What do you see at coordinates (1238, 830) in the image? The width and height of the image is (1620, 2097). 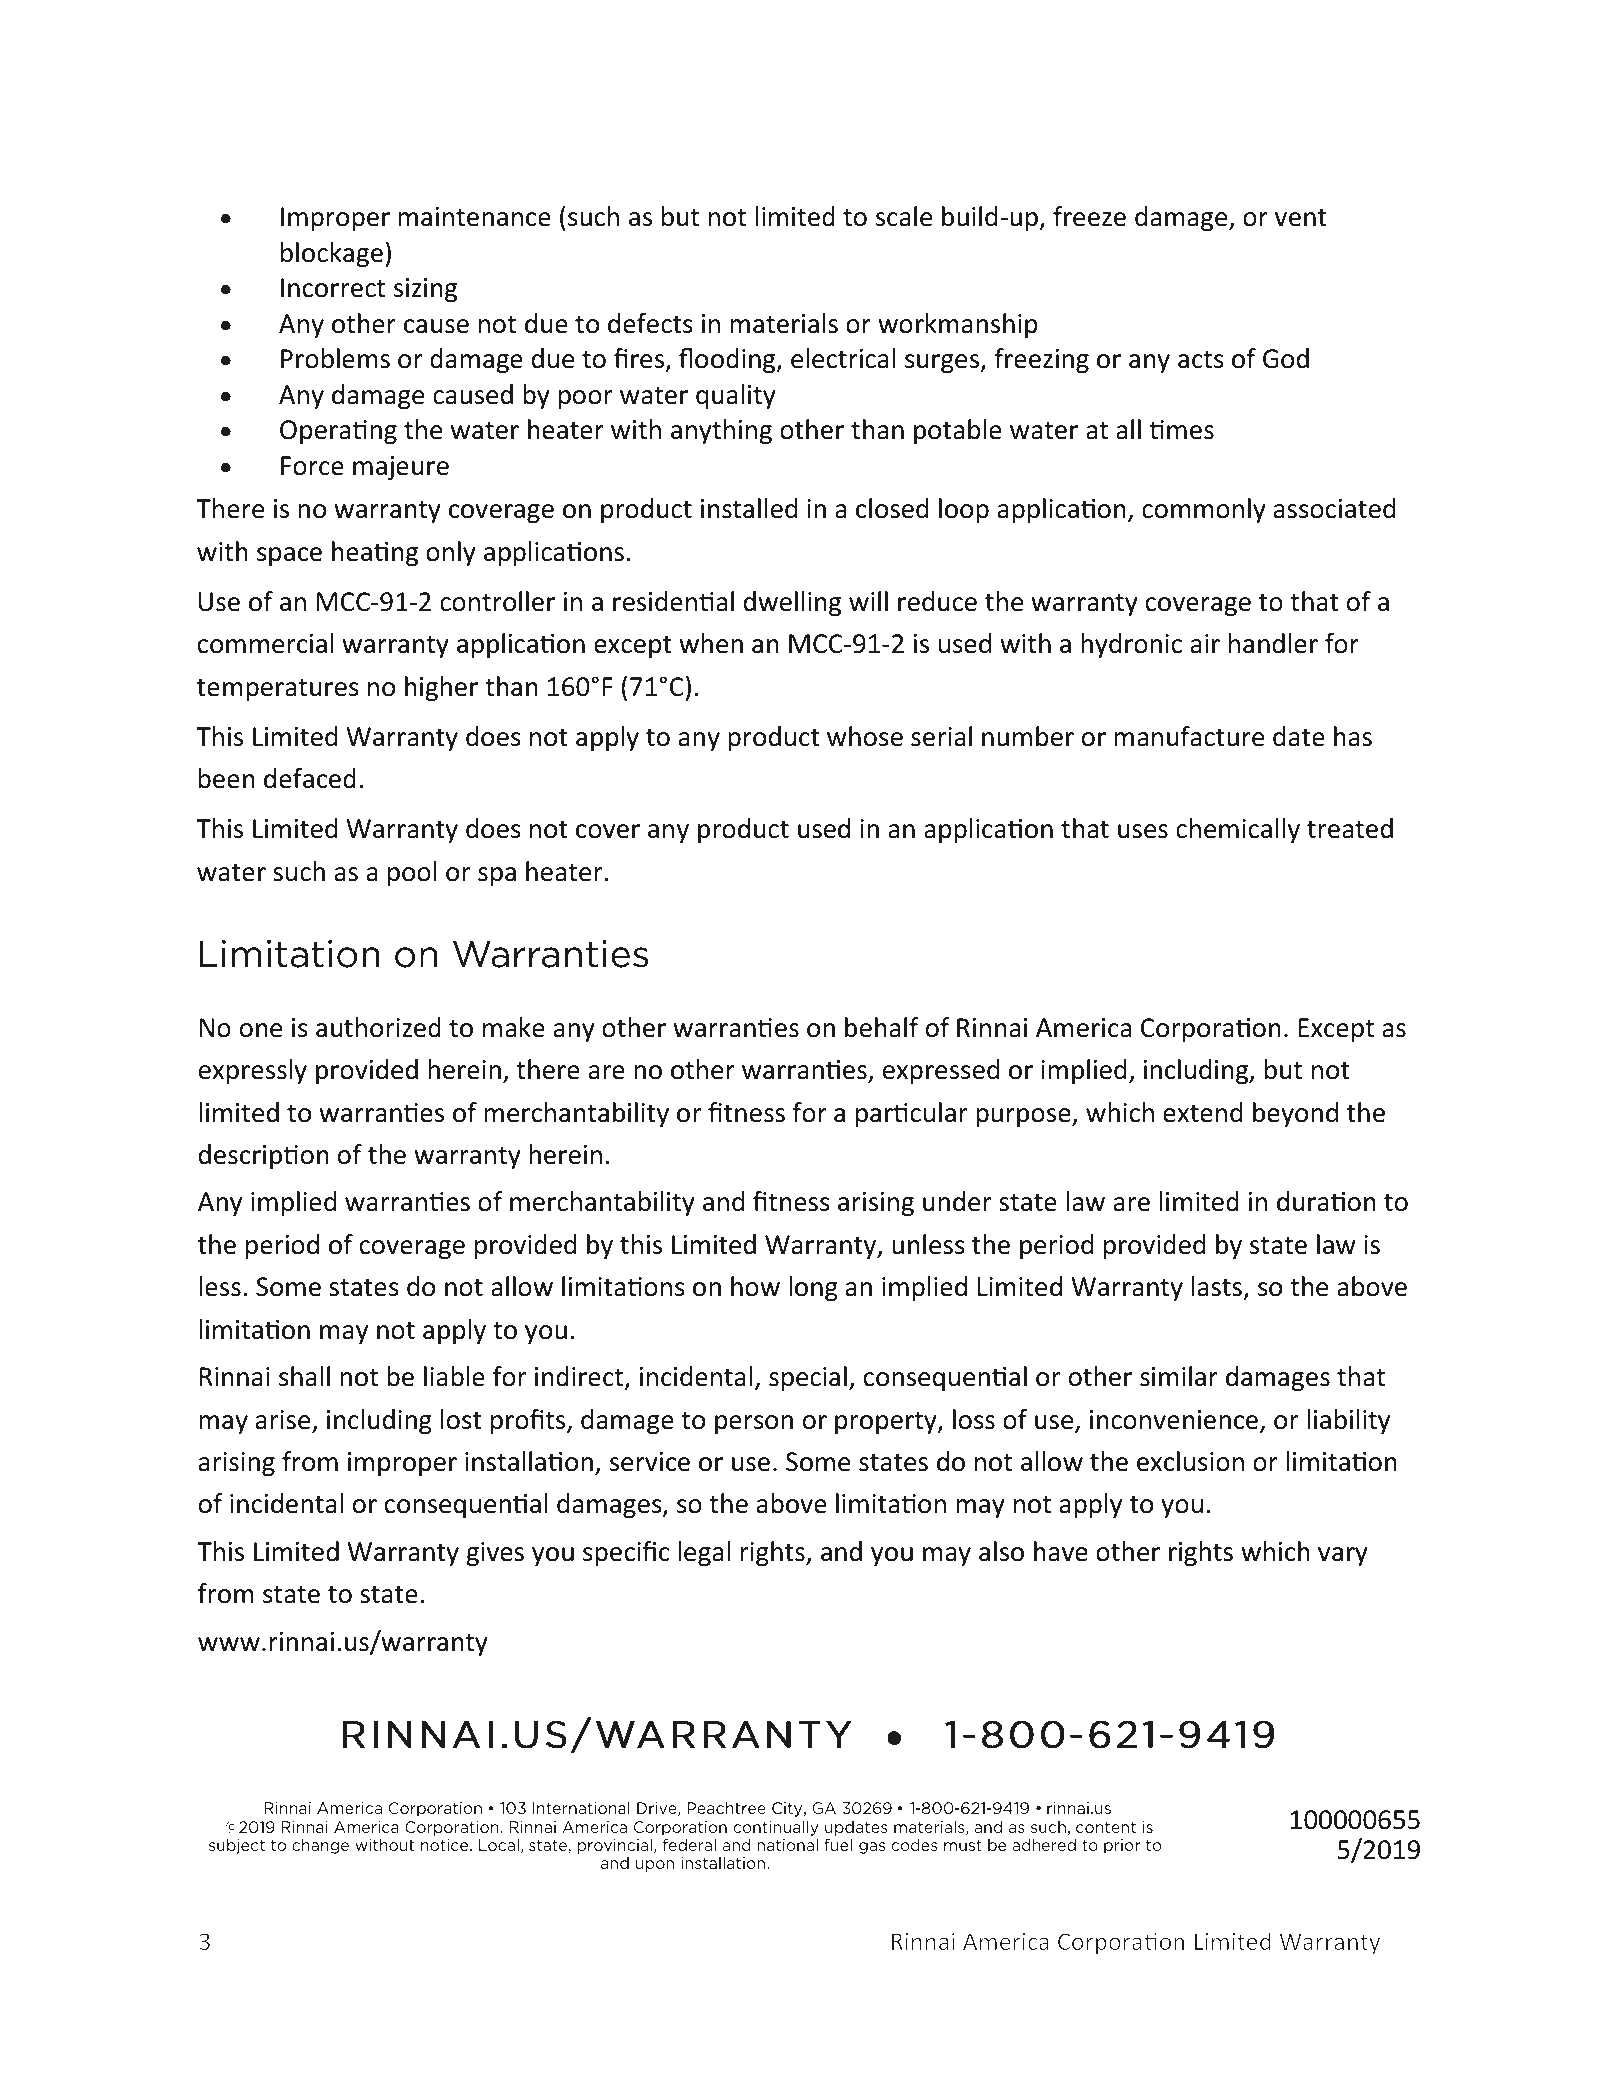 I see `chemically` at bounding box center [1238, 830].
